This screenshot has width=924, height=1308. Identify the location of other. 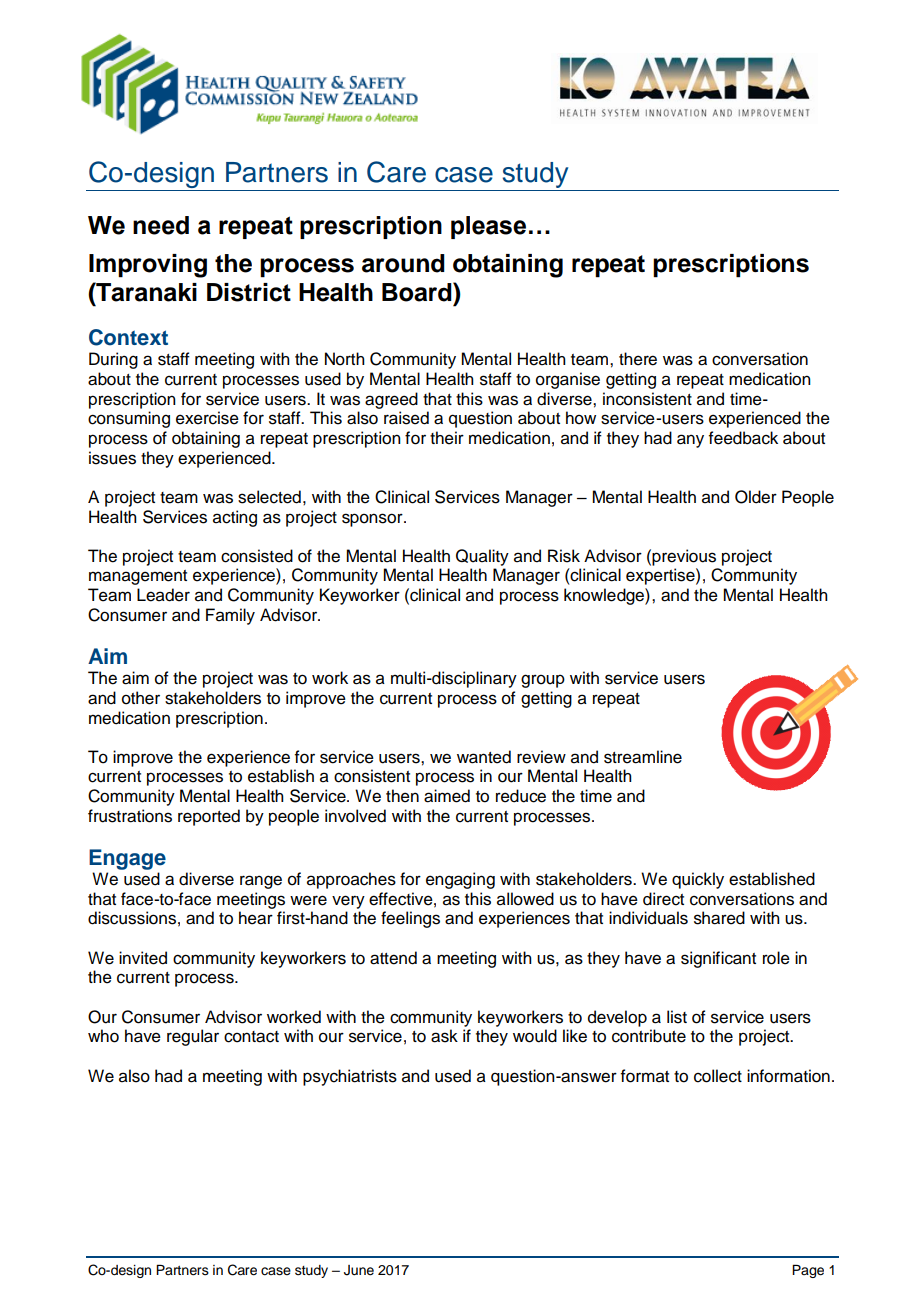
(141, 698).
